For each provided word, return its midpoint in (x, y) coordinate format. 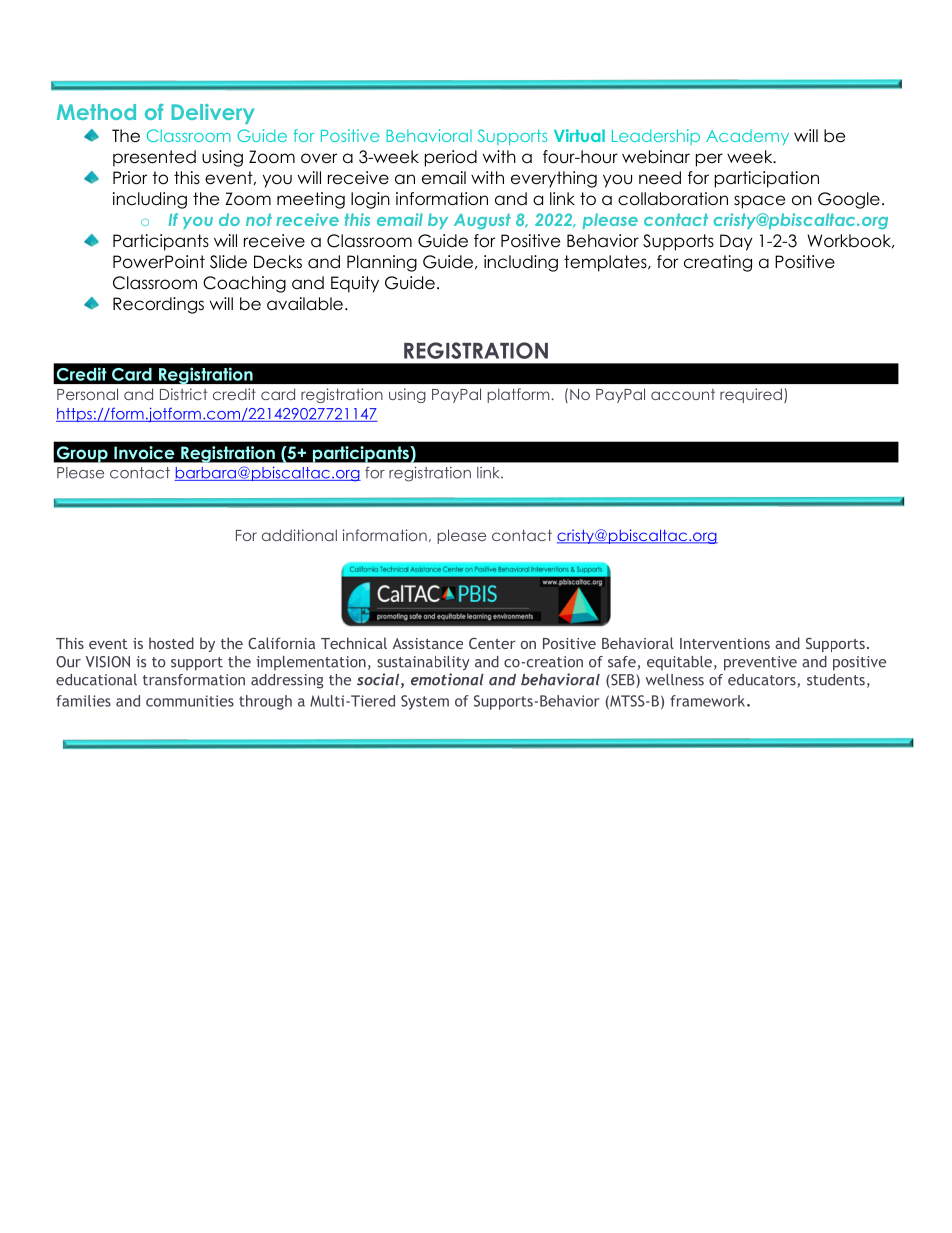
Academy (747, 137)
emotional (447, 679)
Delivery (213, 114)
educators (763, 681)
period (451, 158)
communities (190, 701)
